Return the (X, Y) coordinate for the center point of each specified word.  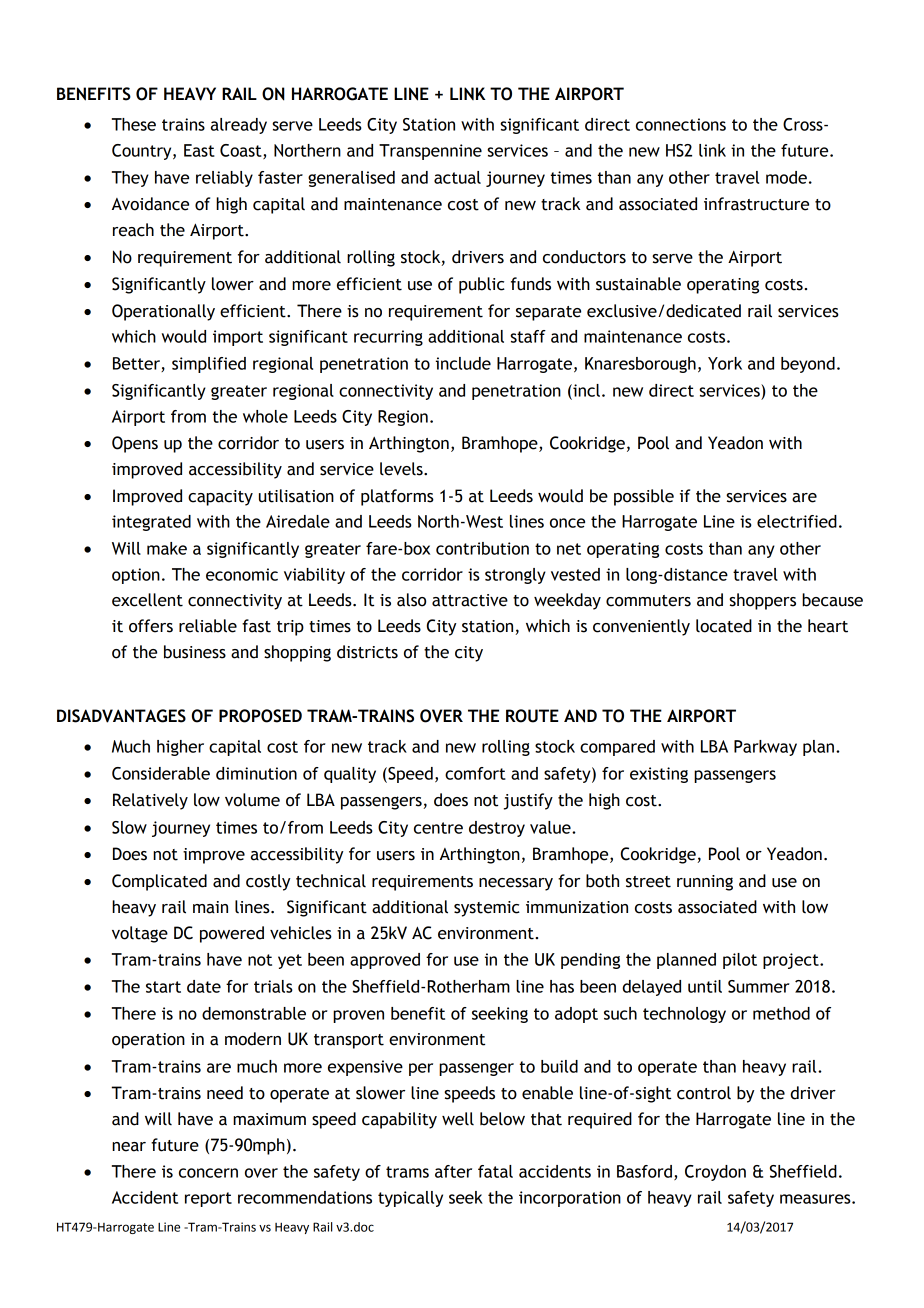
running (705, 883)
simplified (209, 365)
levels (402, 469)
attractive (470, 600)
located (724, 626)
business (195, 652)
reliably (224, 179)
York (725, 363)
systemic (487, 909)
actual (457, 177)
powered (232, 934)
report (208, 1199)
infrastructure (756, 204)
